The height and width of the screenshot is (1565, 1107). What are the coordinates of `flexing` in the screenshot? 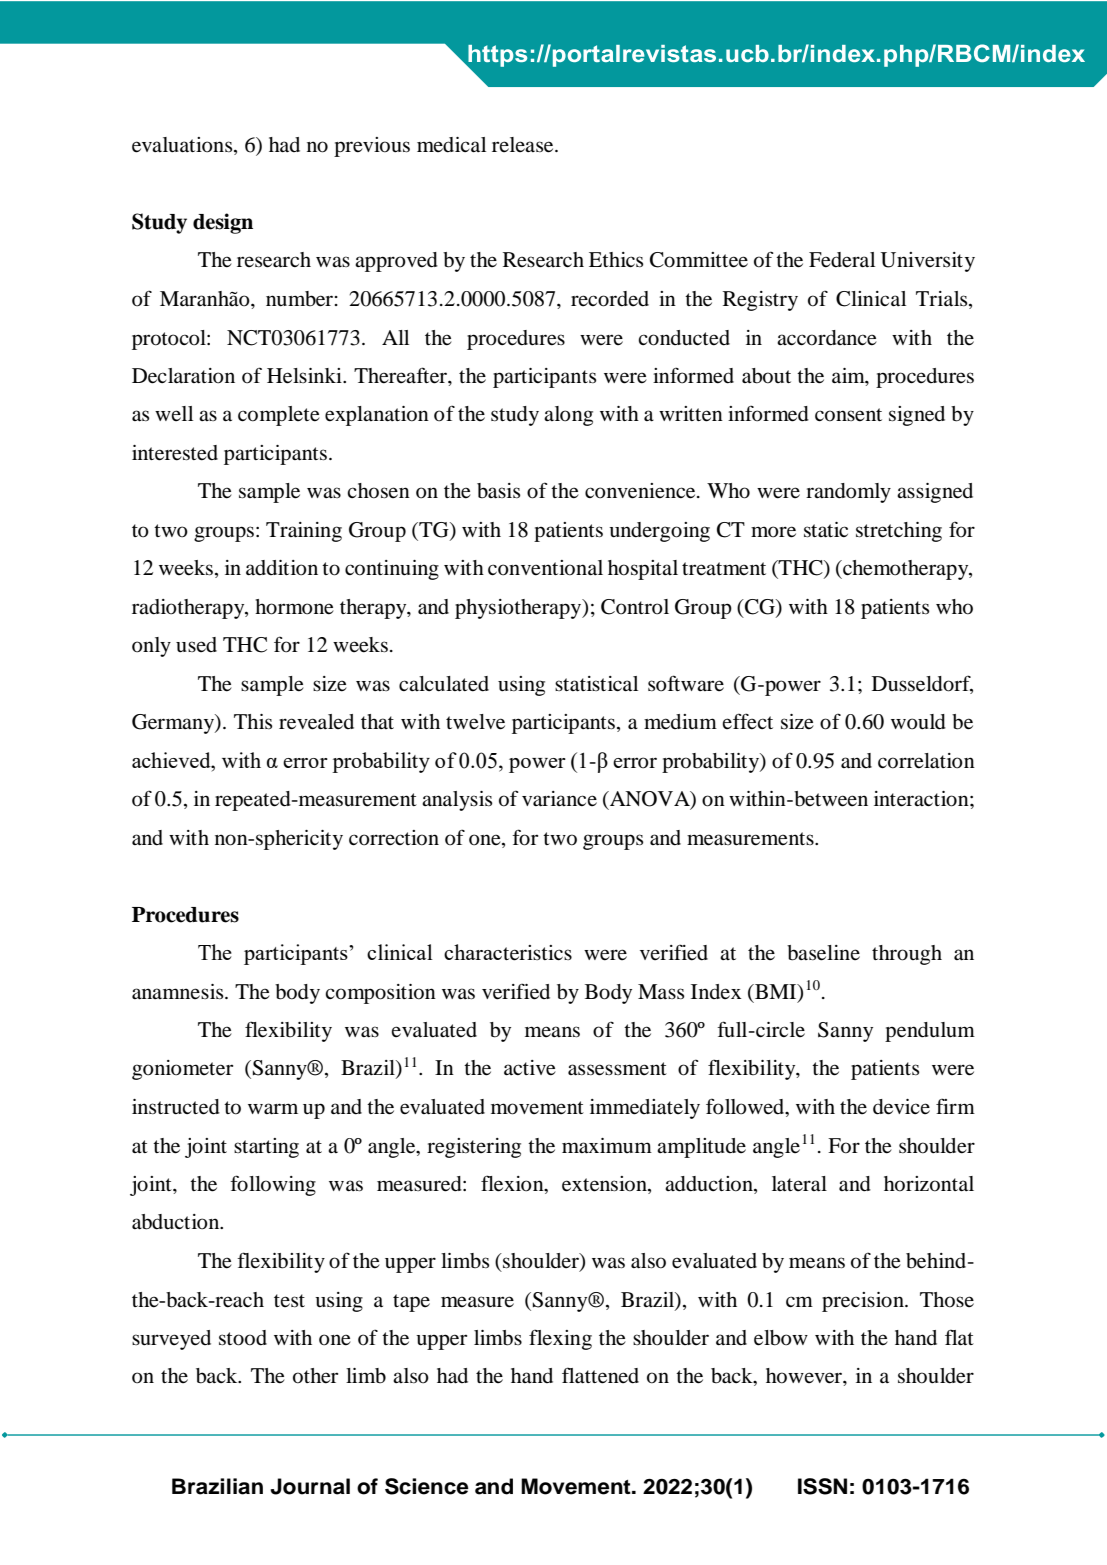 It's located at (560, 1339).
